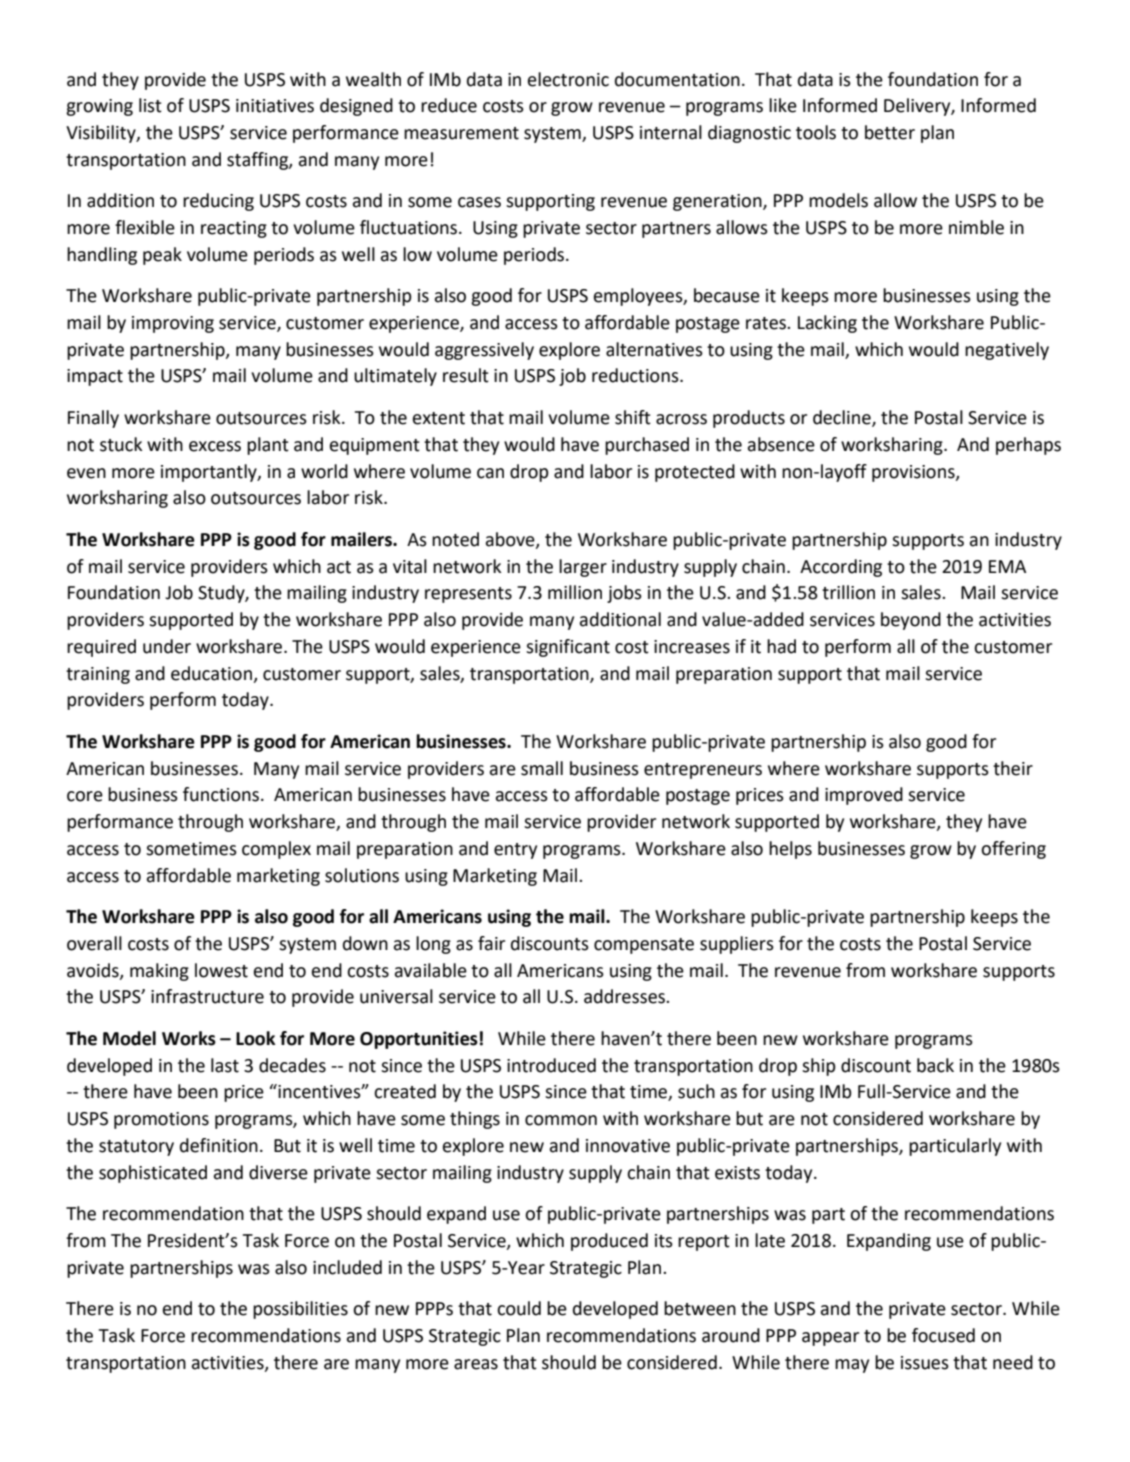  Describe the element at coordinates (491, 943) in the screenshot. I see `fair` at that location.
